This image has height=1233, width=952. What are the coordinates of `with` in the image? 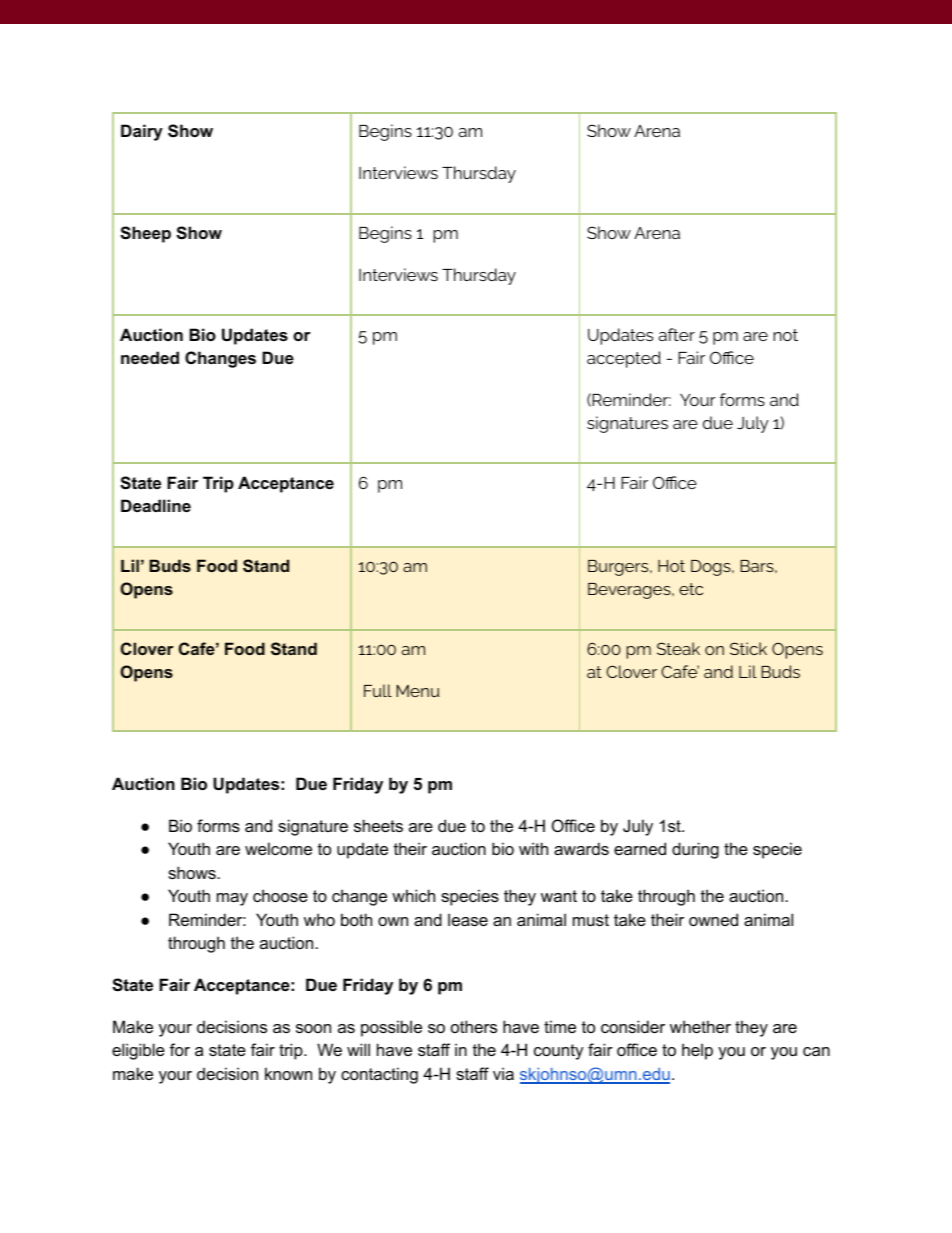 It's located at (533, 848).
